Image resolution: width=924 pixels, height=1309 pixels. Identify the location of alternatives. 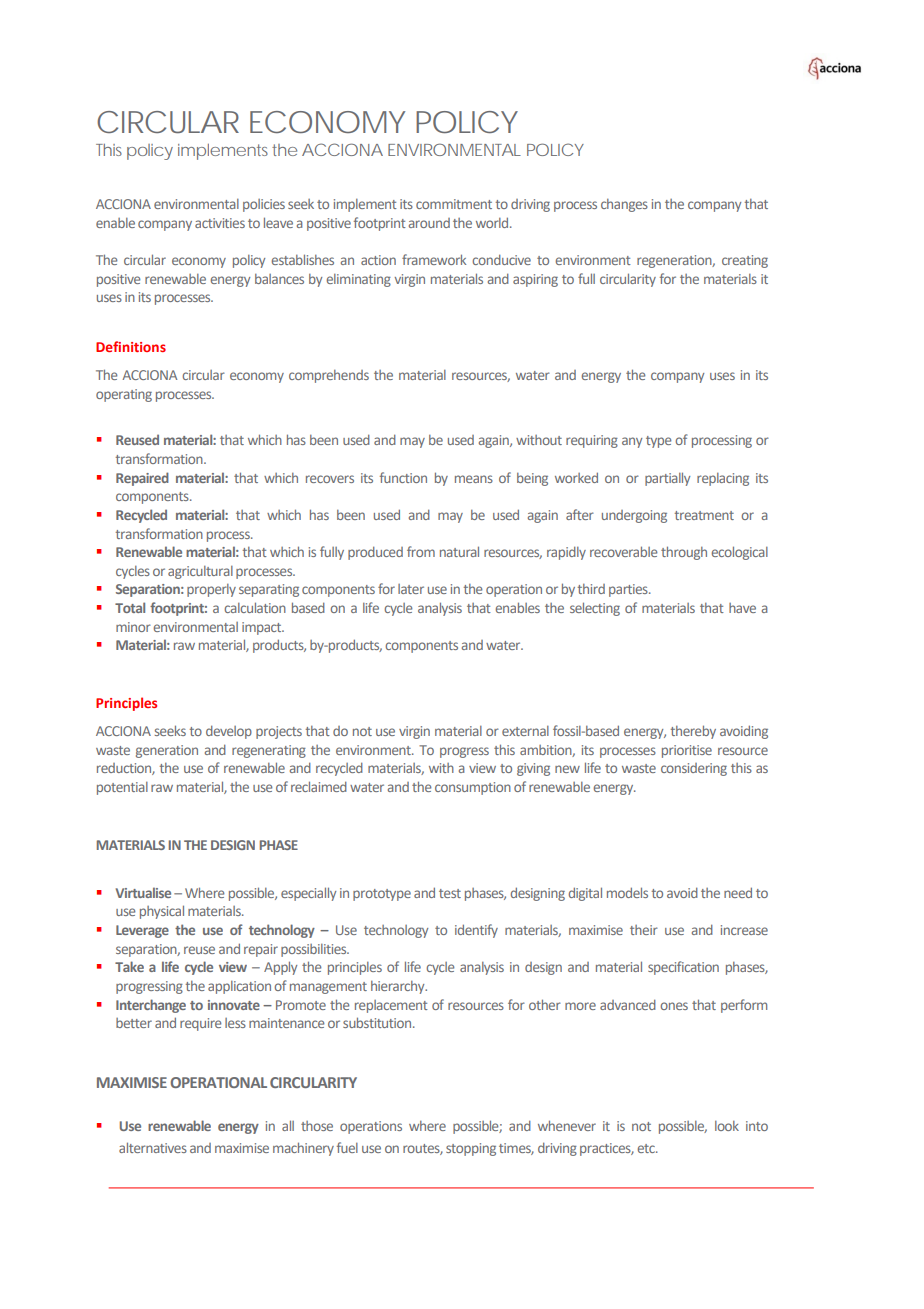
(153, 1147).
